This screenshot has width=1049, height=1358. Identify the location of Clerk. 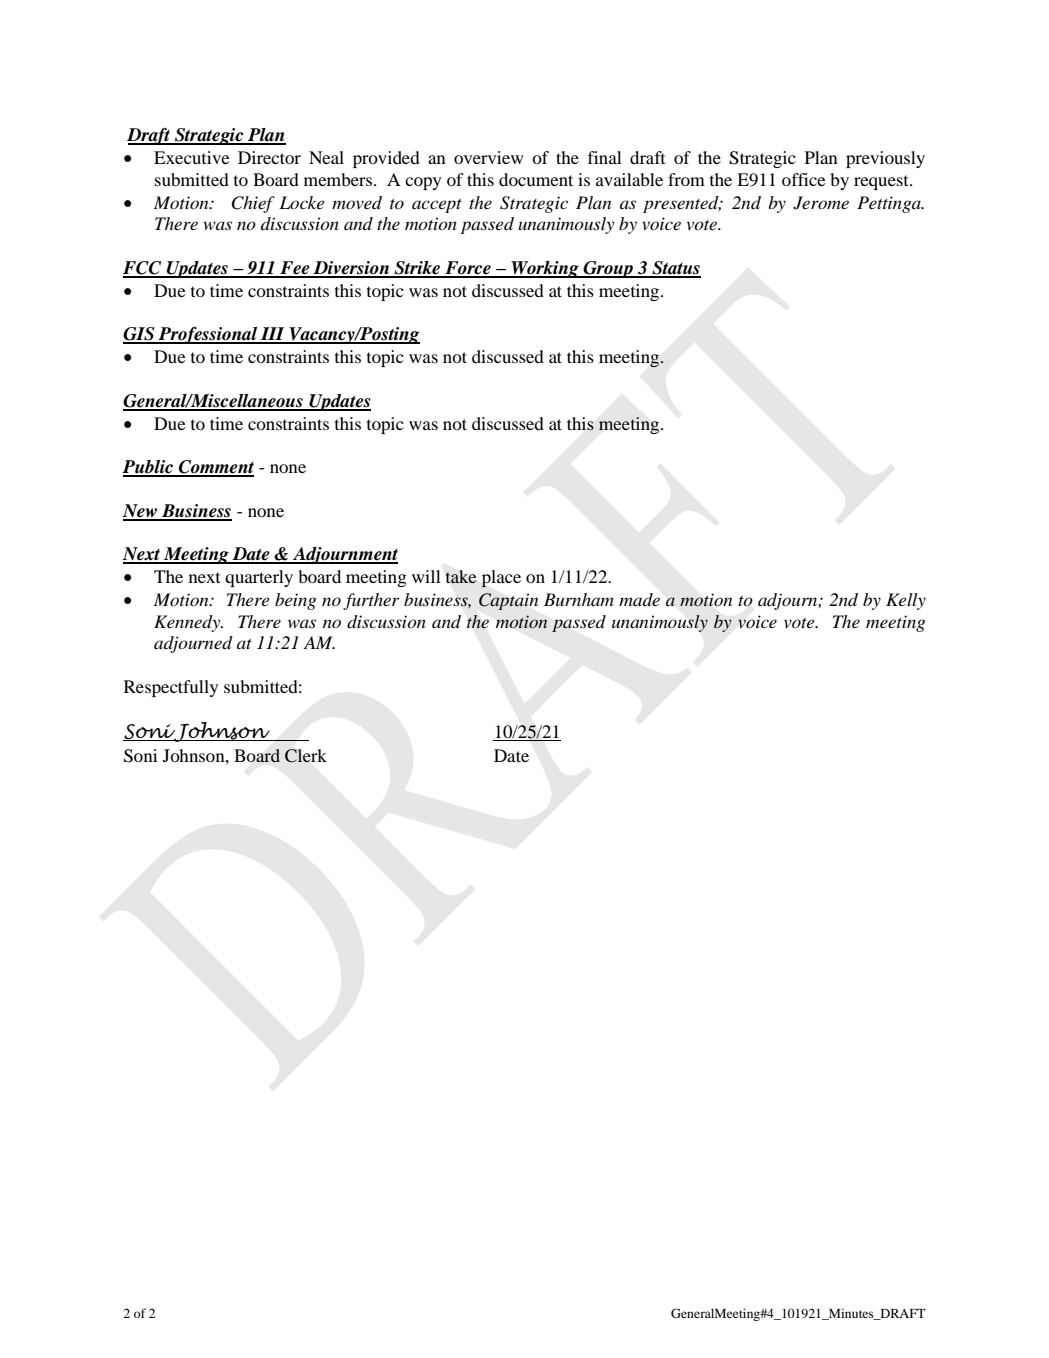
(306, 756).
